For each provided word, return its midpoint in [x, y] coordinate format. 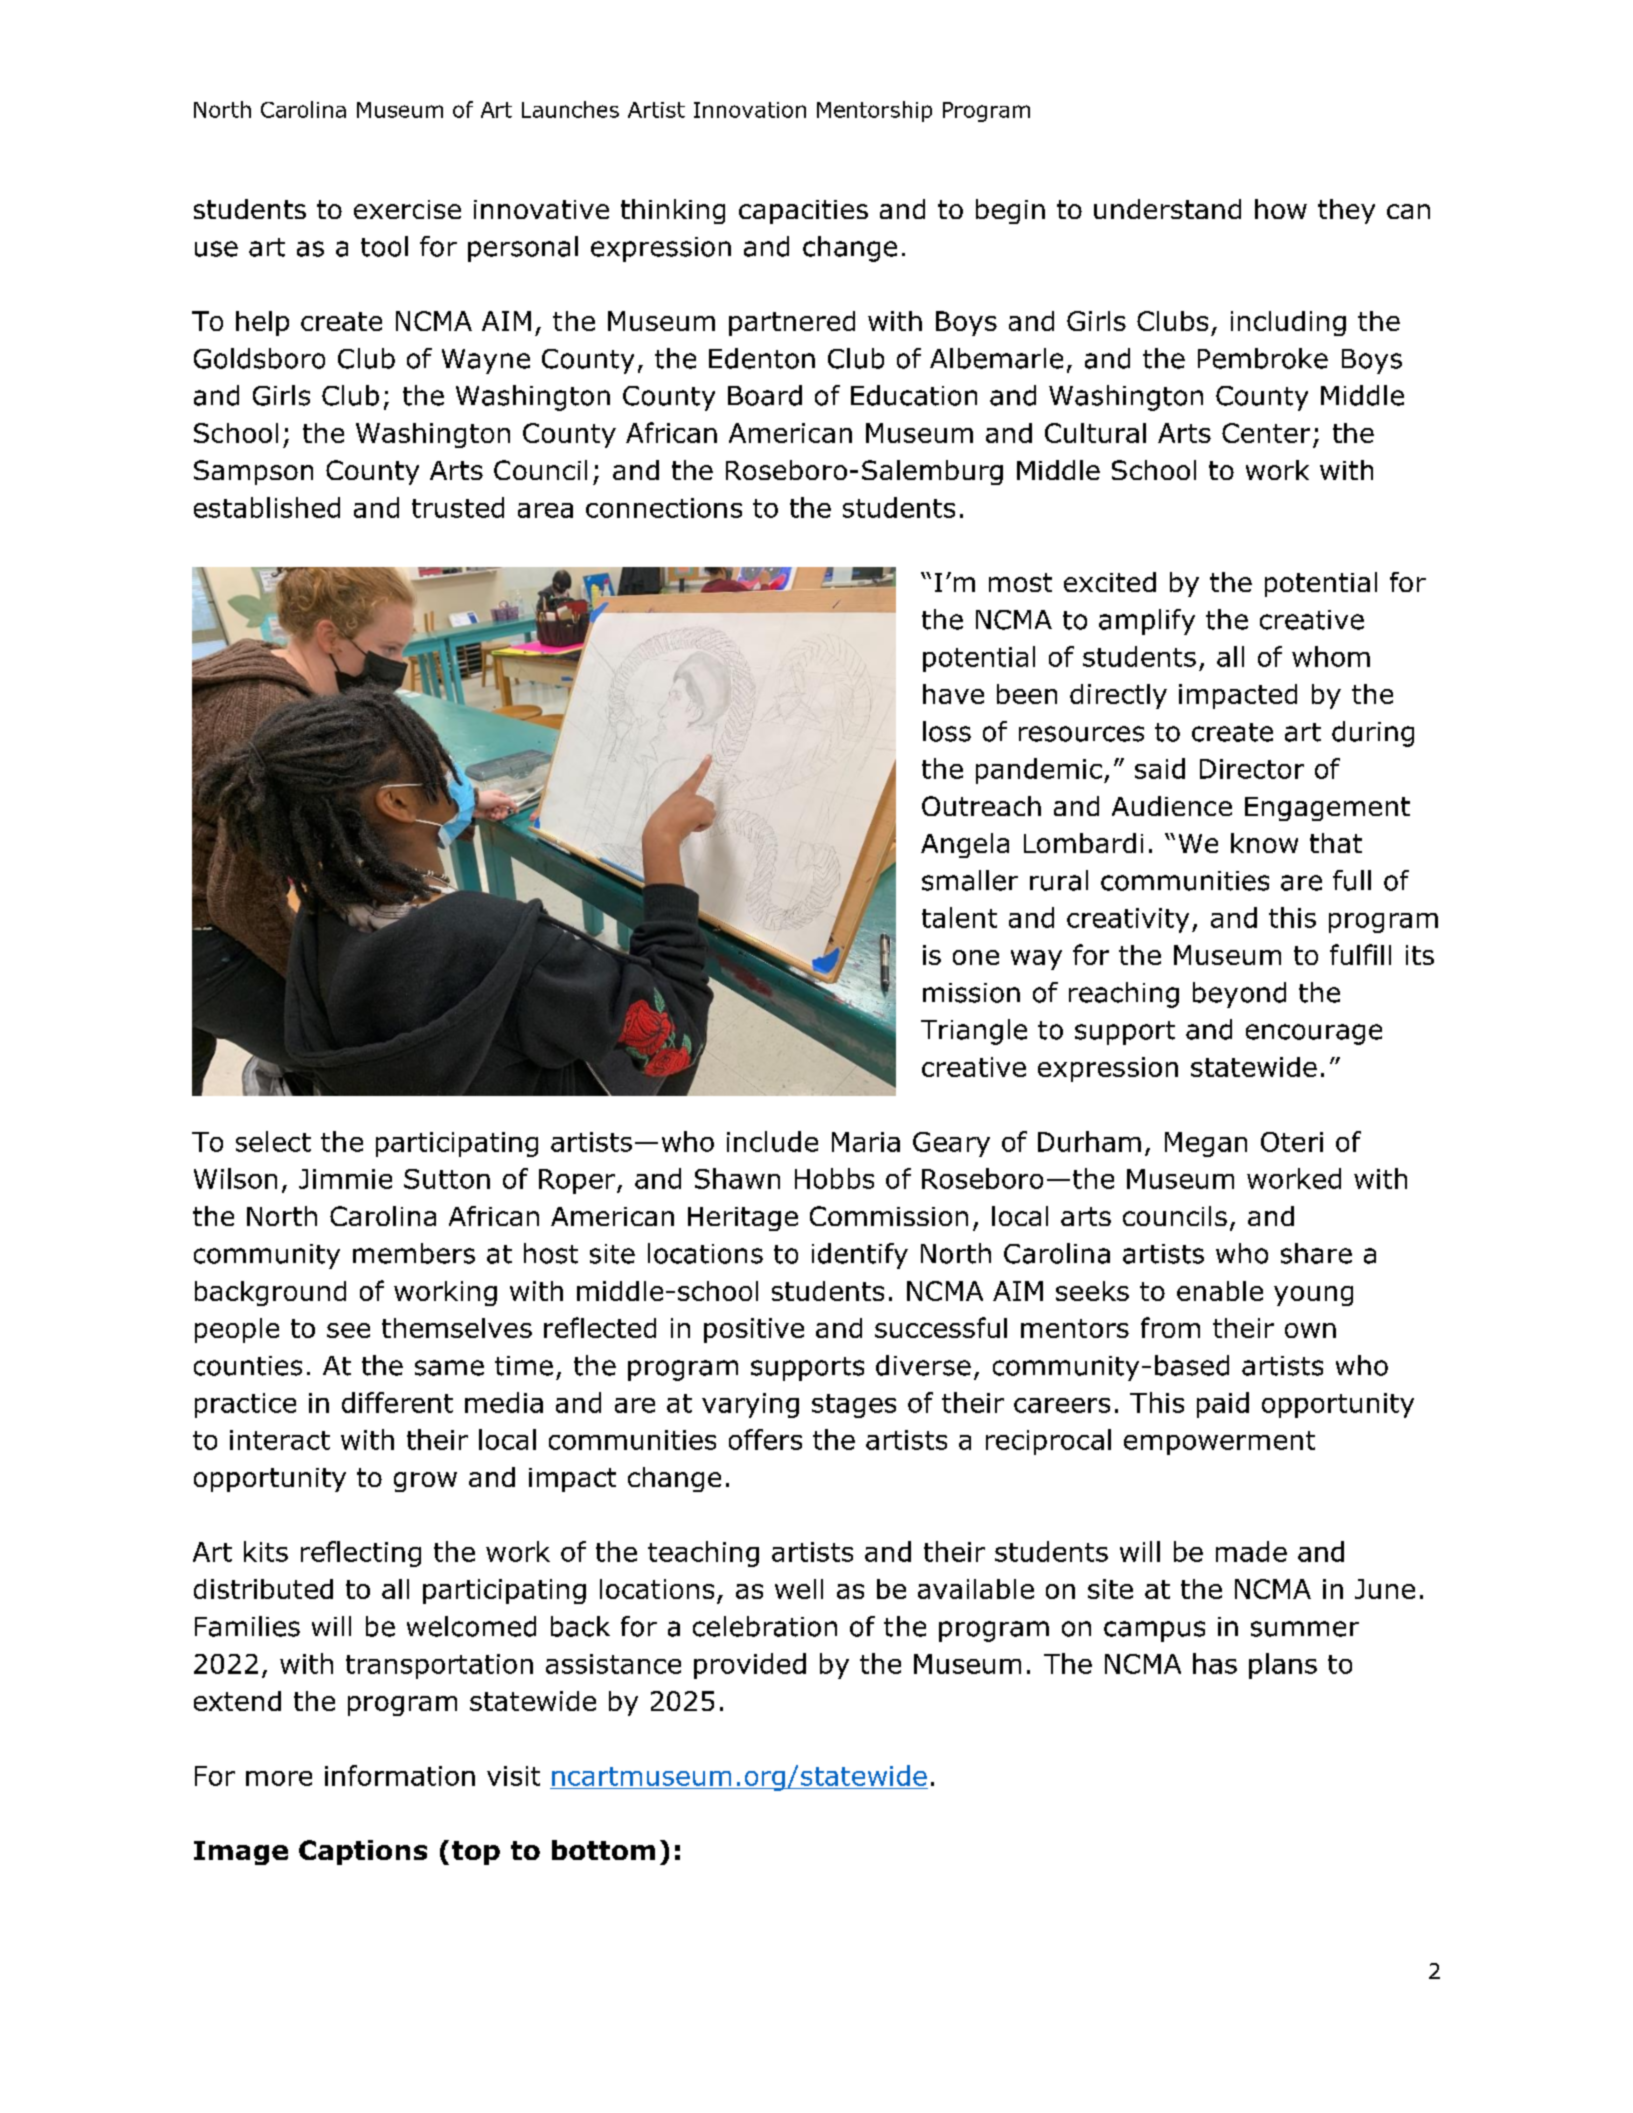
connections [664, 508]
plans [1283, 1666]
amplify [1147, 622]
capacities [803, 212]
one [976, 957]
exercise [407, 209]
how [1281, 209]
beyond [1239, 995]
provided [750, 1666]
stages [854, 1406]
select [273, 1141]
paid [1223, 1405]
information [400, 1775]
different [397, 1402]
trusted [458, 507]
